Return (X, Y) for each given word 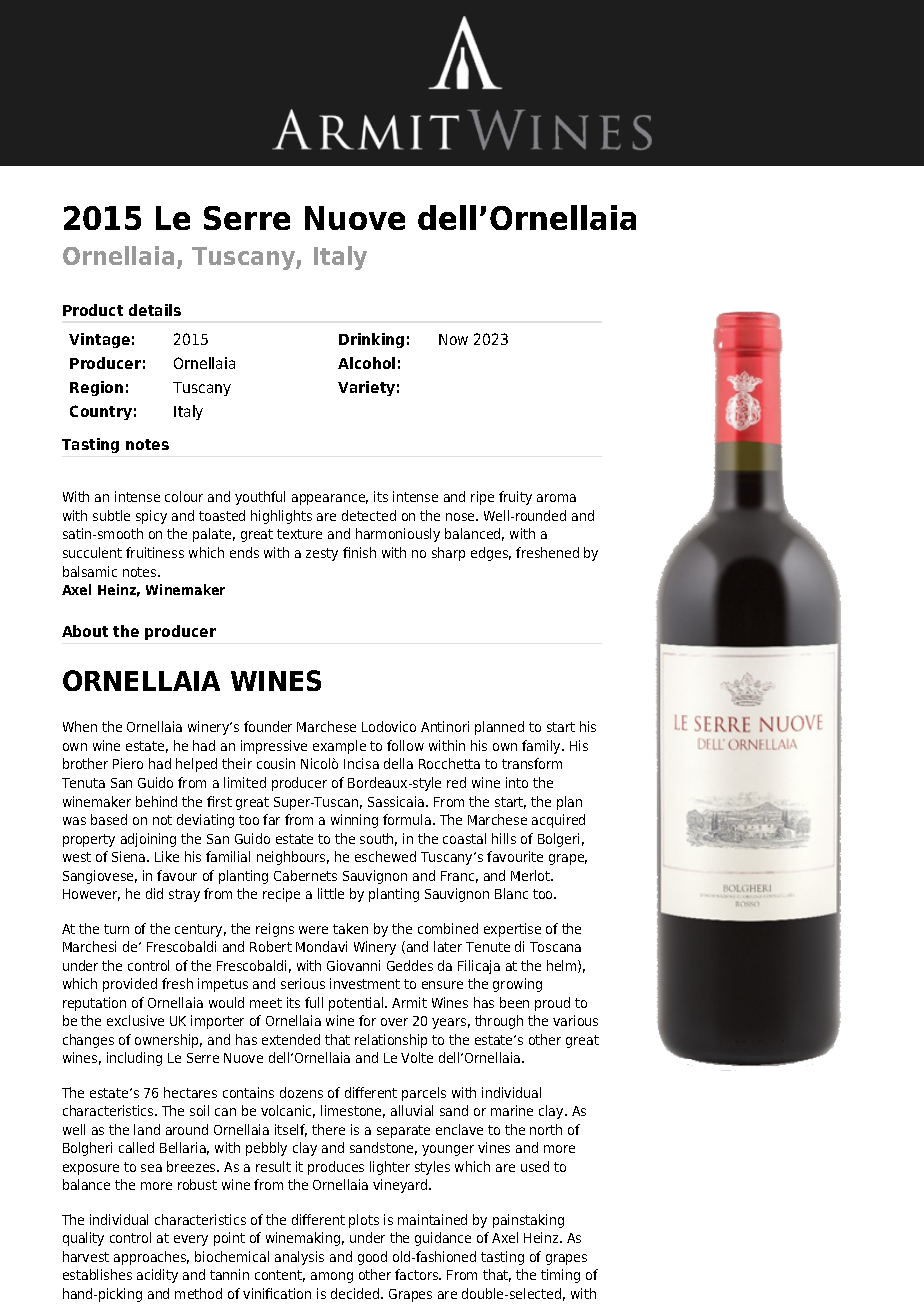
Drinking (371, 340)
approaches (151, 1258)
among (332, 1277)
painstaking (528, 1221)
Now (453, 339)
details (155, 310)
